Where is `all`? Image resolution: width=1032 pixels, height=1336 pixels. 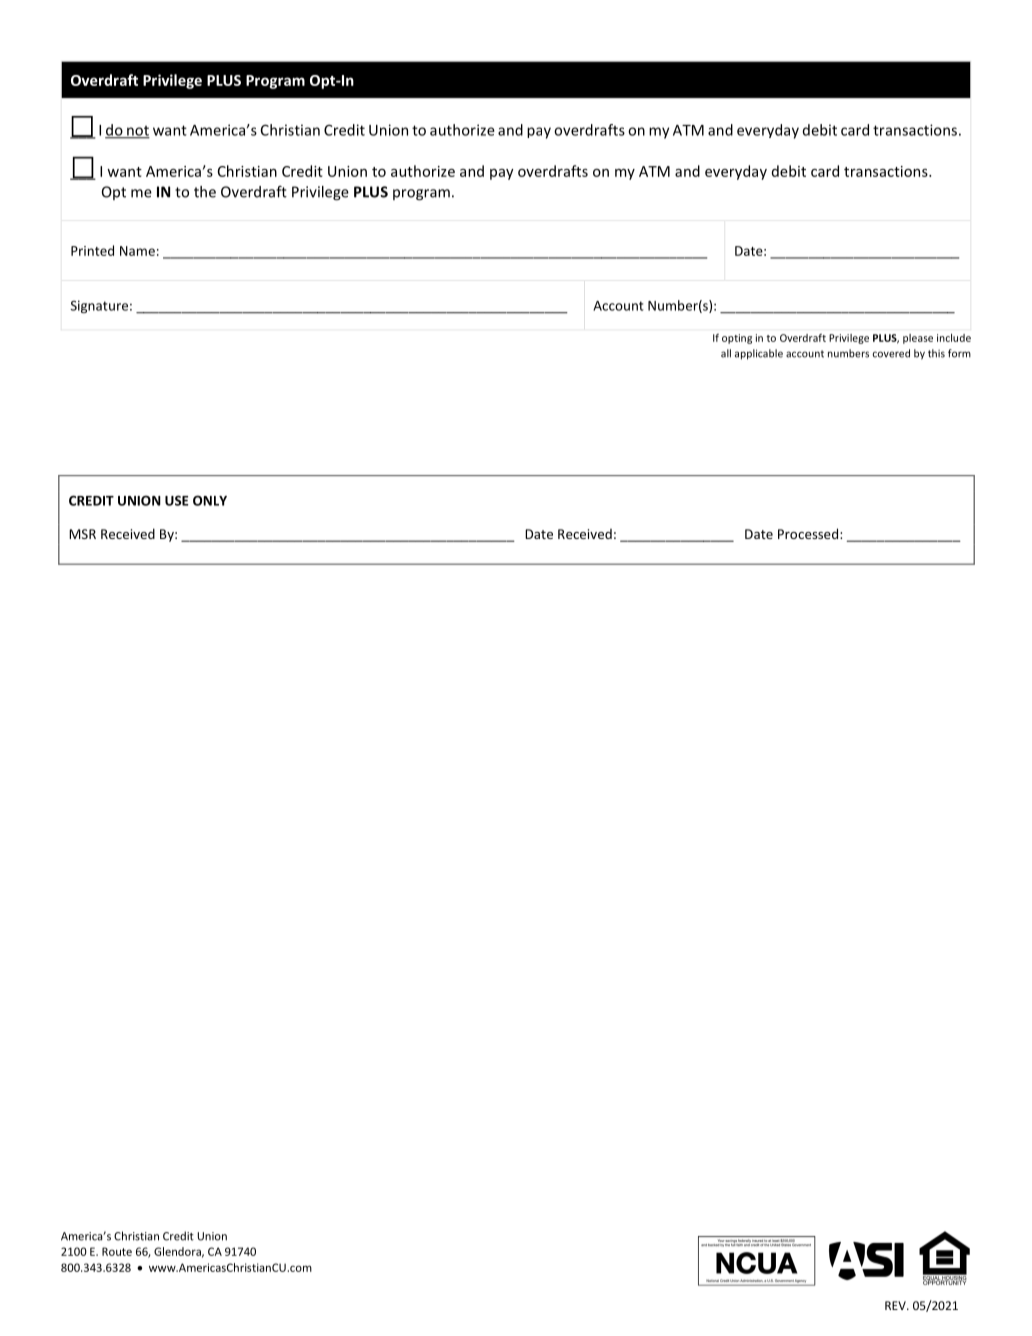
all is located at coordinates (726, 353).
